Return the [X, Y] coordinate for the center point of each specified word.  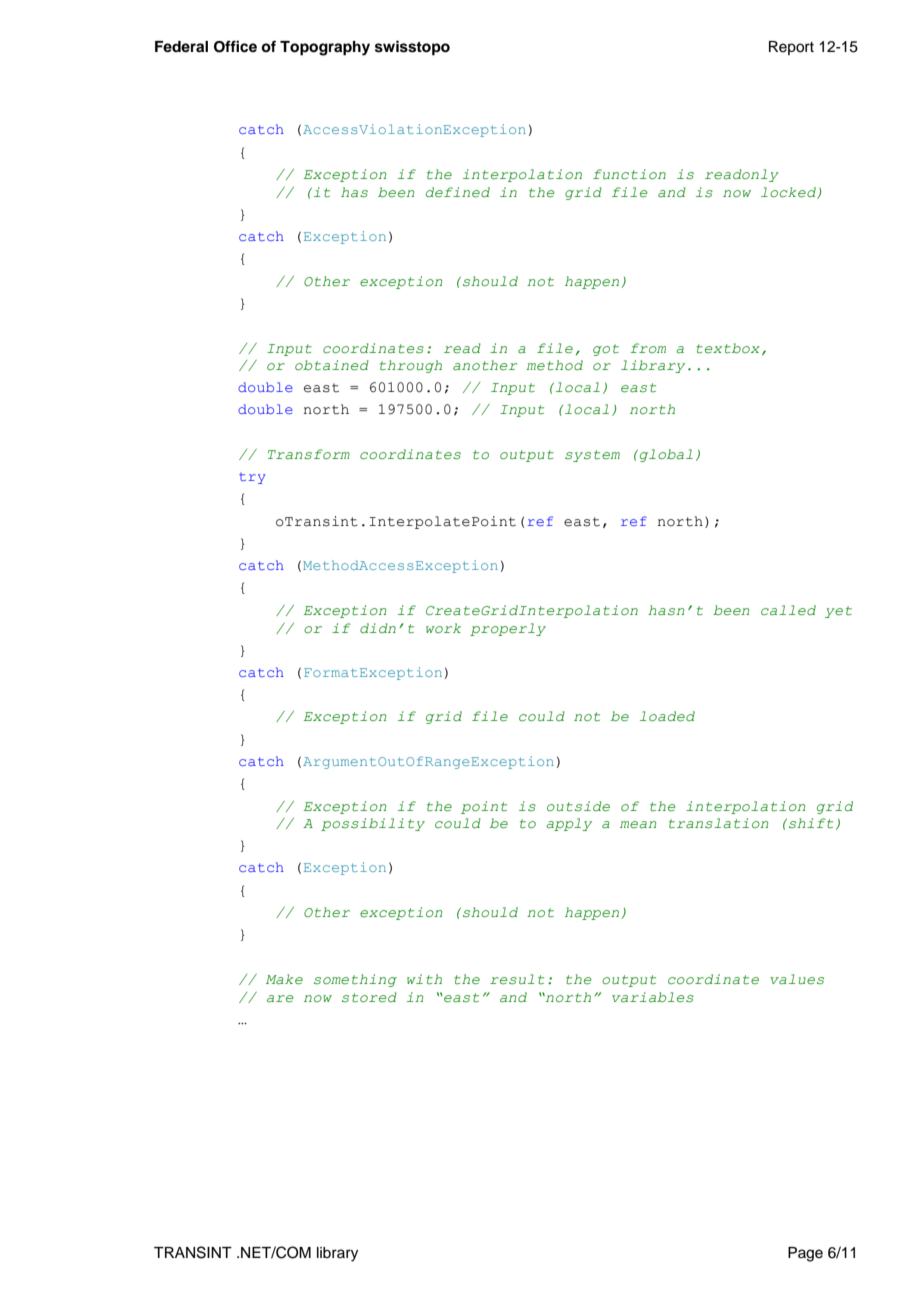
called [788, 610]
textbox [728, 348]
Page [805, 1254]
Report [791, 48]
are [280, 998]
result [517, 979]
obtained [332, 365]
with [424, 979]
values [797, 979]
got [606, 350]
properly [508, 629]
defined [458, 192]
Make [284, 979]
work [443, 628]
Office [235, 46]
